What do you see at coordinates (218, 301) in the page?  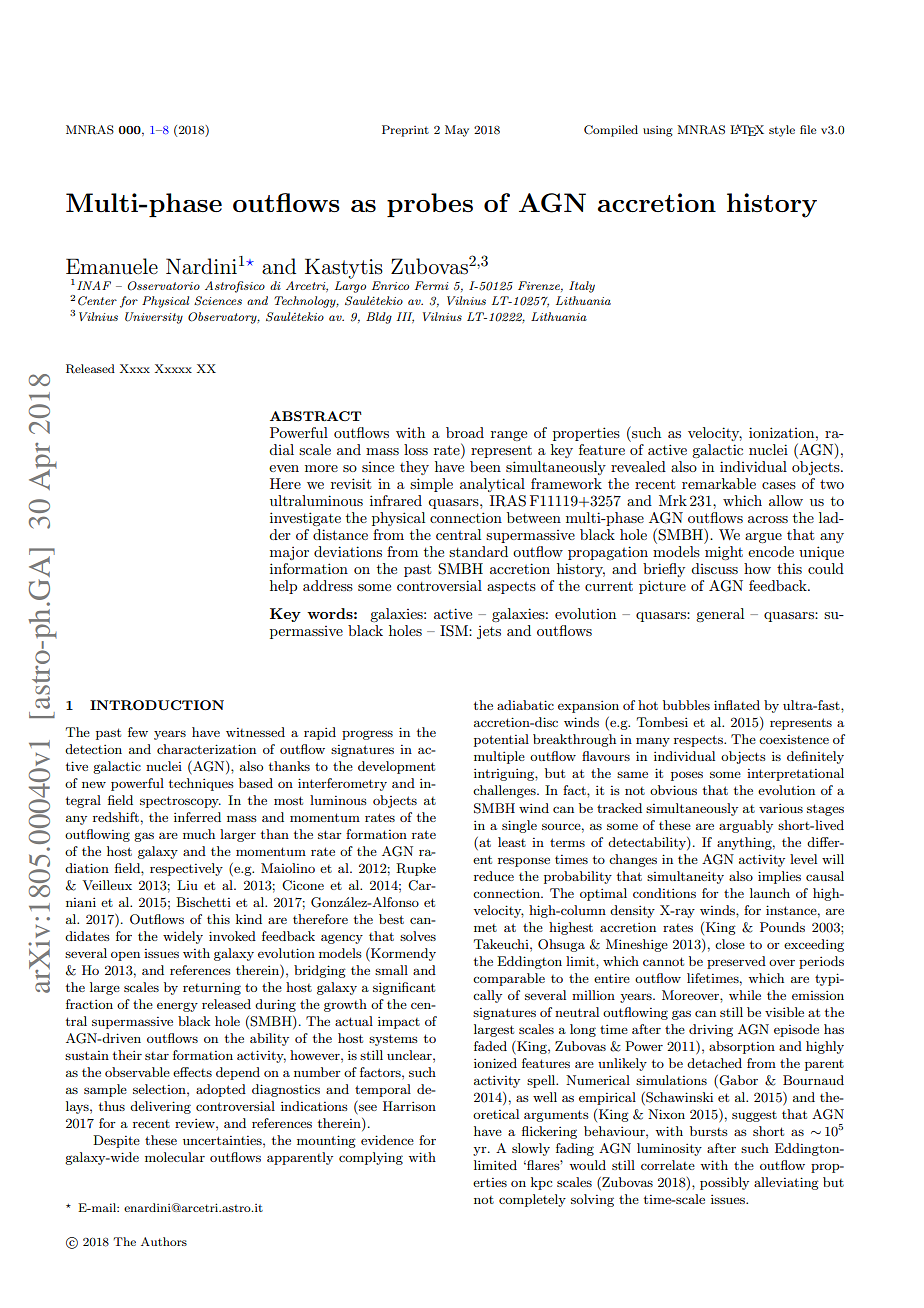 I see `Sciences` at bounding box center [218, 301].
